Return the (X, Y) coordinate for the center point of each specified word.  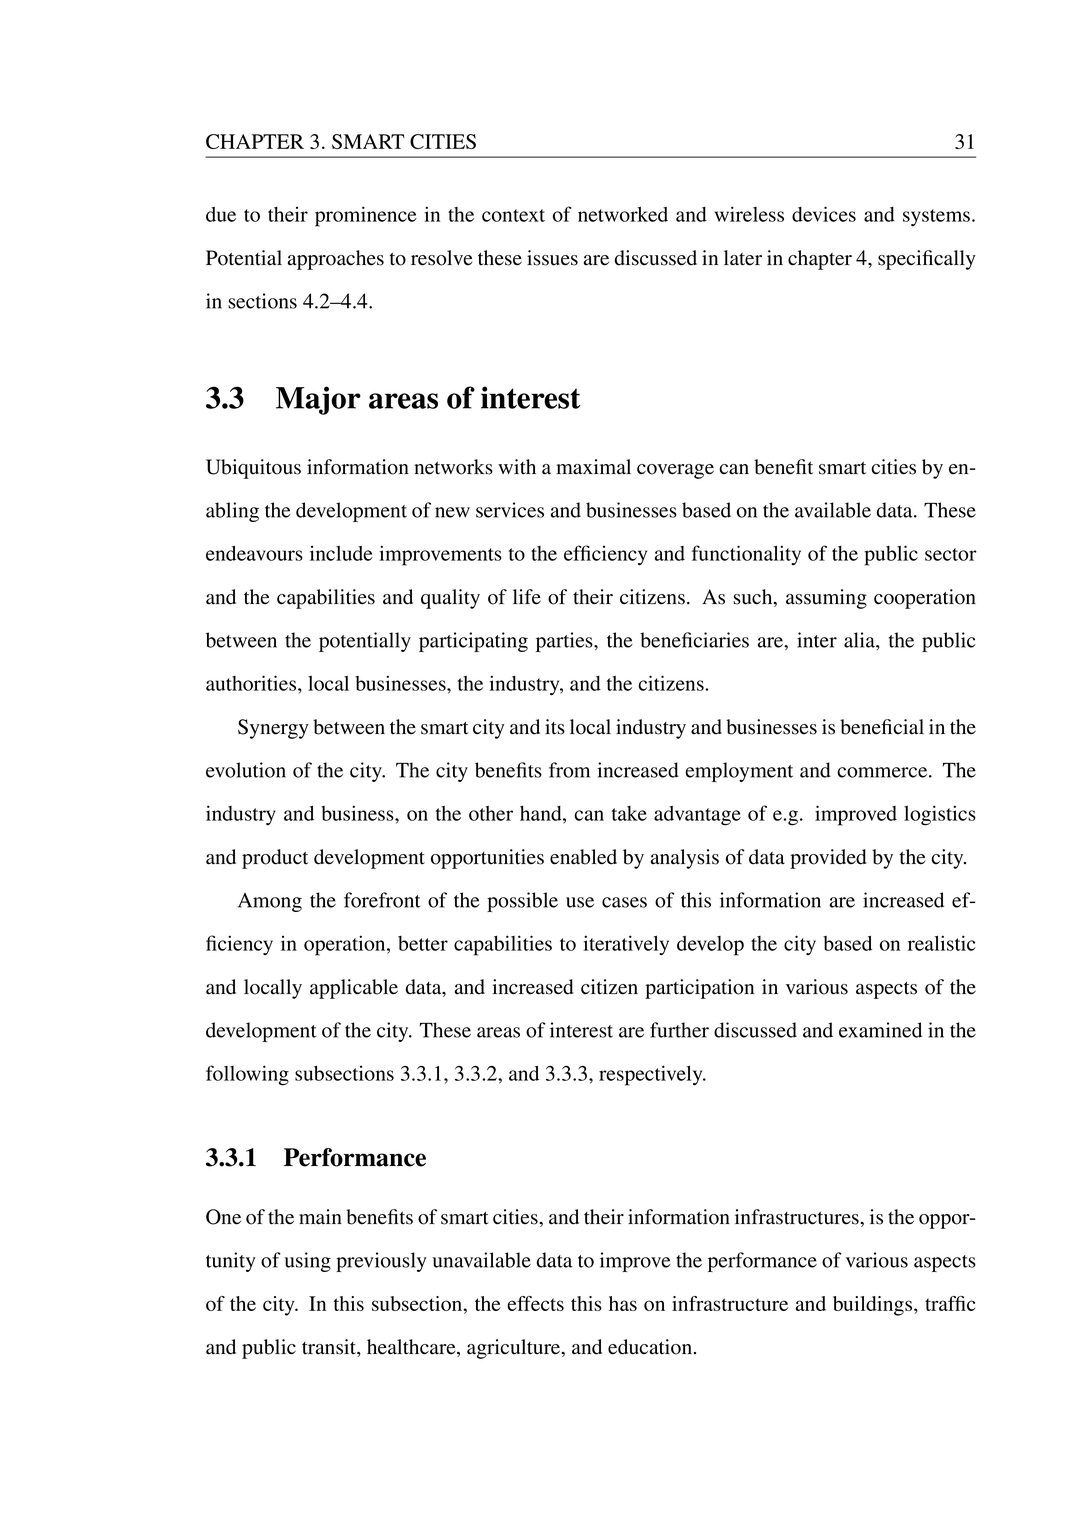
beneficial (882, 727)
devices (824, 214)
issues (552, 258)
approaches (336, 260)
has (623, 1303)
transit (330, 1347)
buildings (874, 1306)
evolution (246, 770)
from (569, 770)
